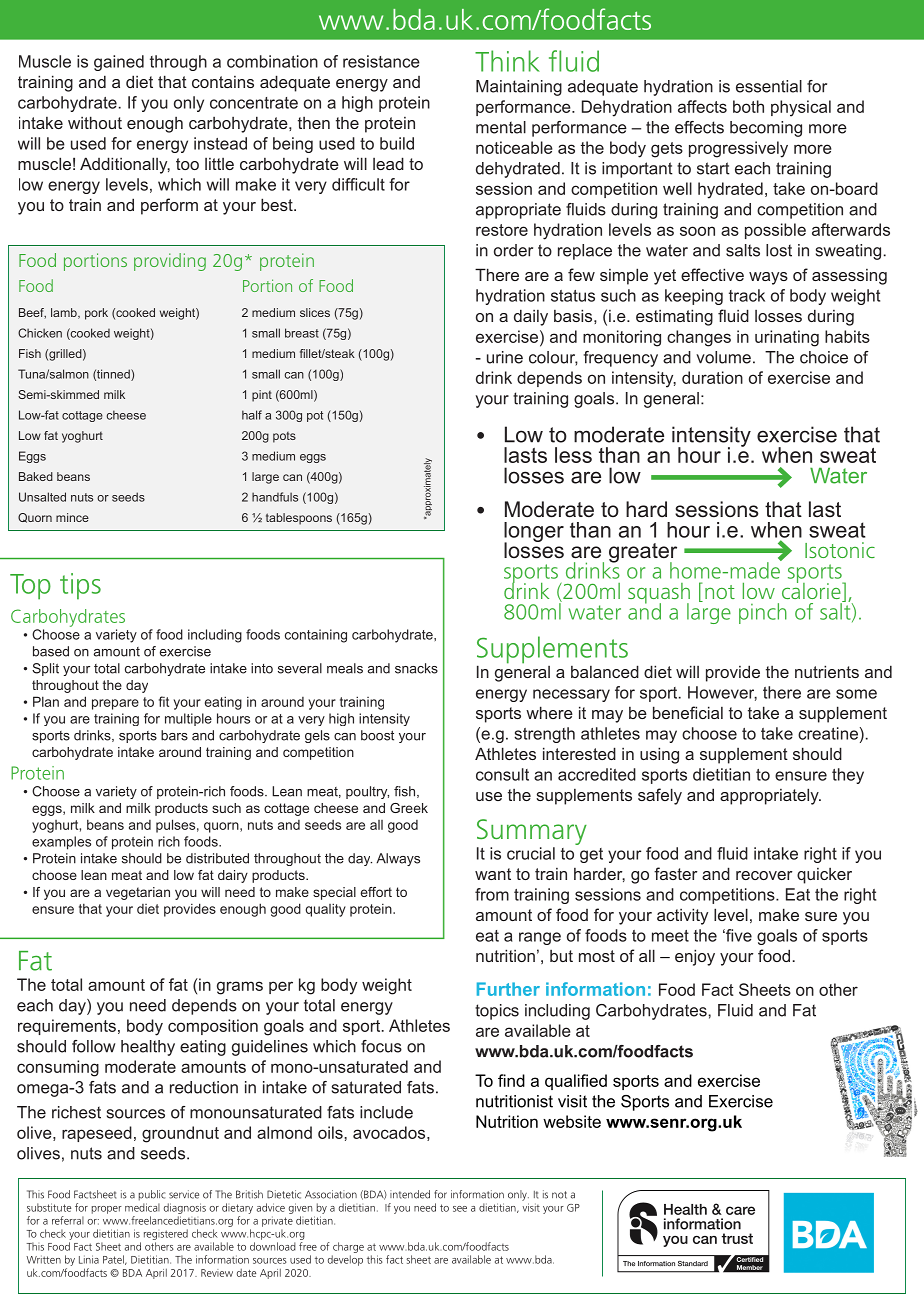 The width and height of the document is (924, 1308). Describe the element at coordinates (416, 668) in the document. I see `snacks` at that location.
